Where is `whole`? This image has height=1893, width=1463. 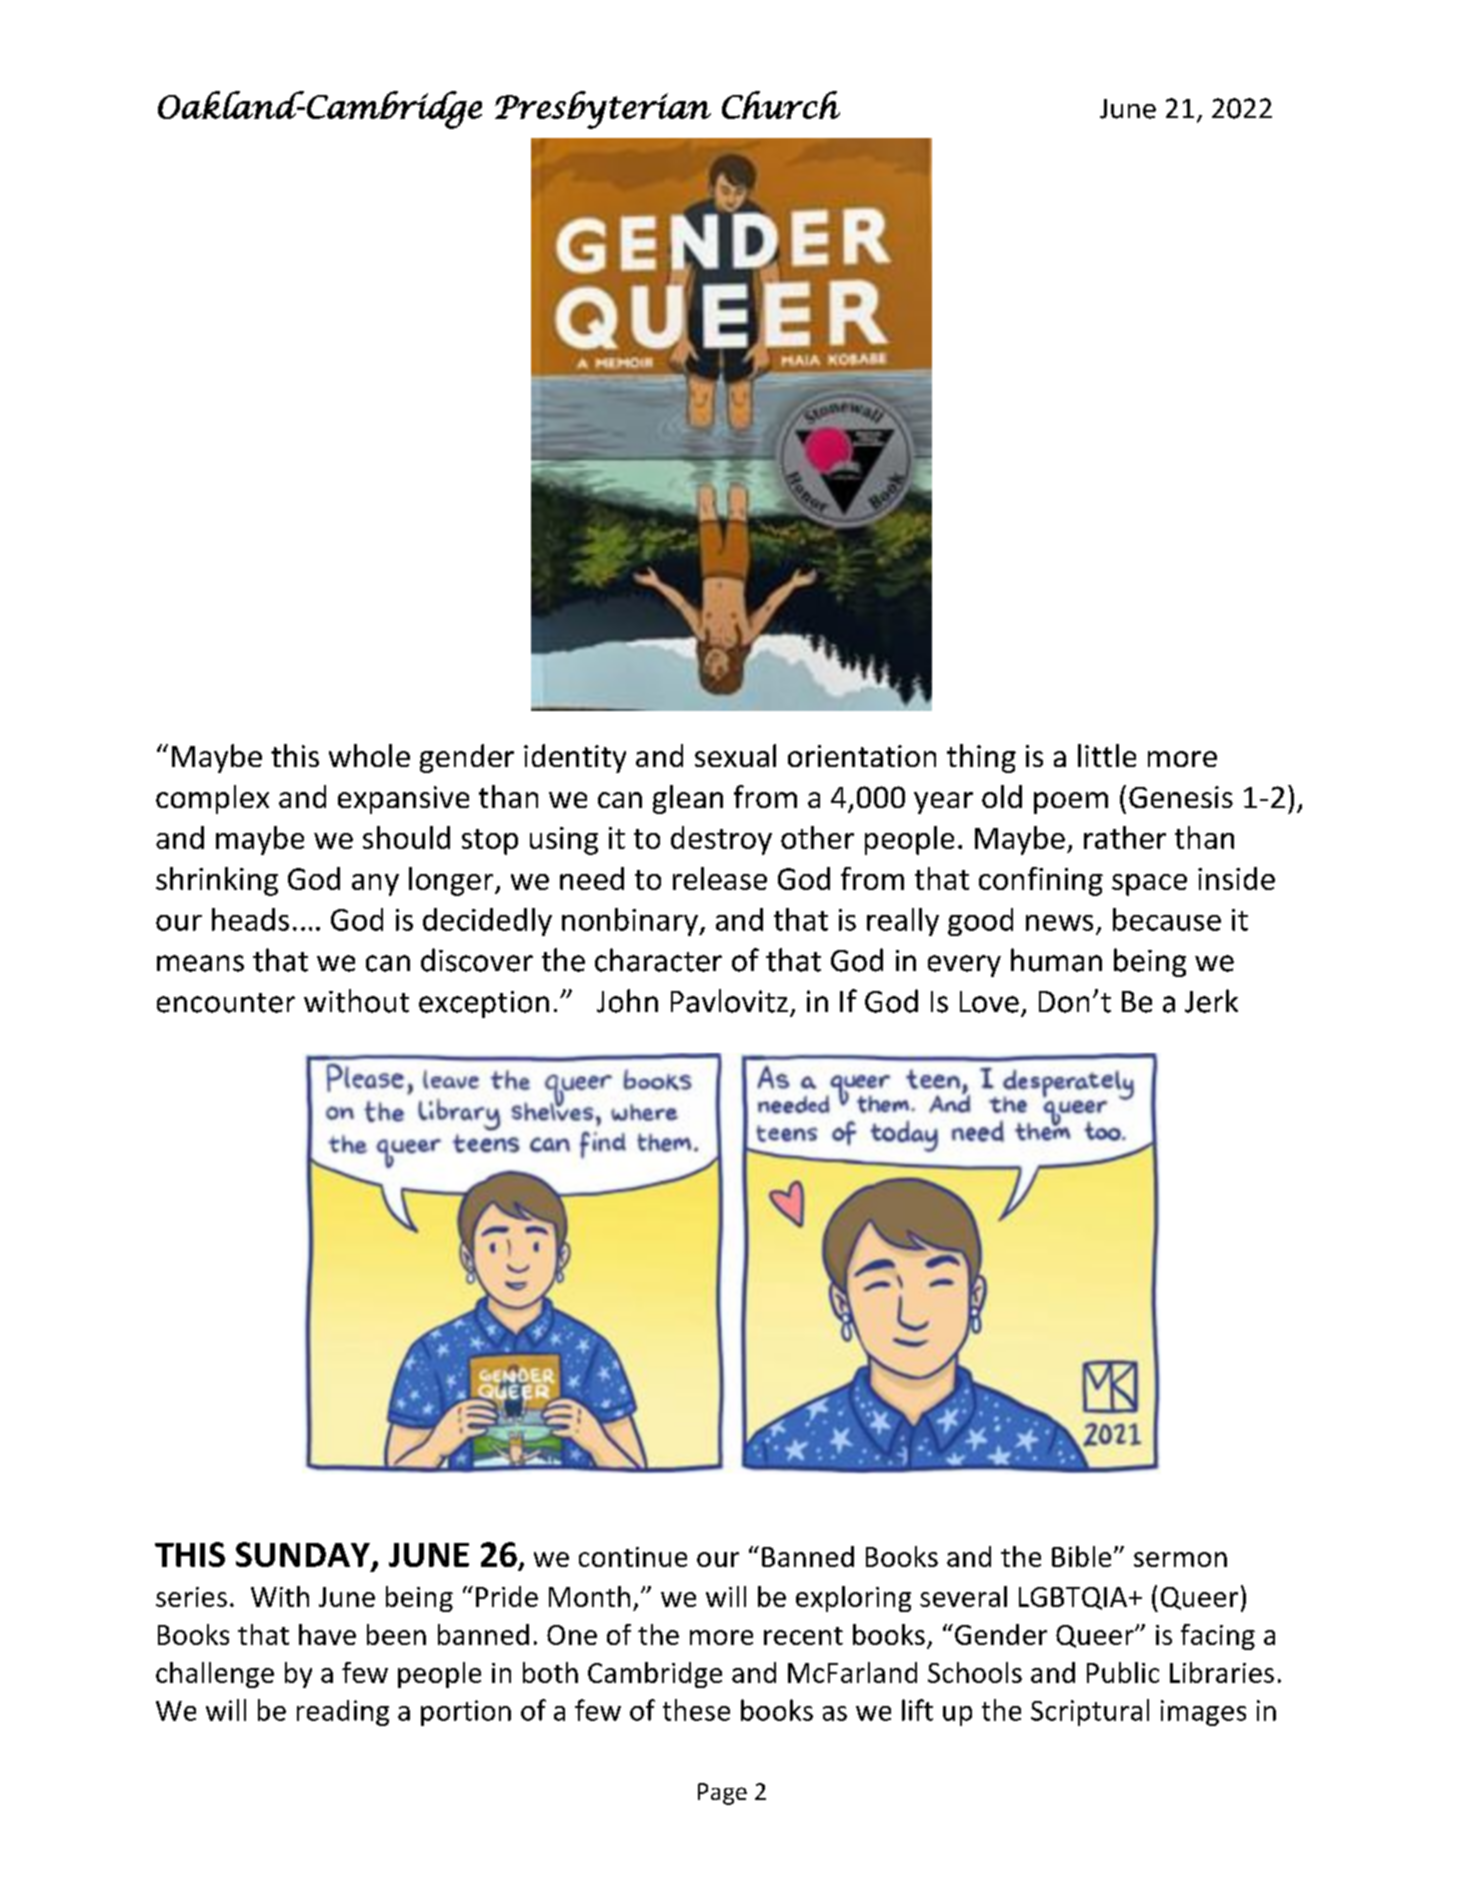 whole is located at coordinates (369, 755).
